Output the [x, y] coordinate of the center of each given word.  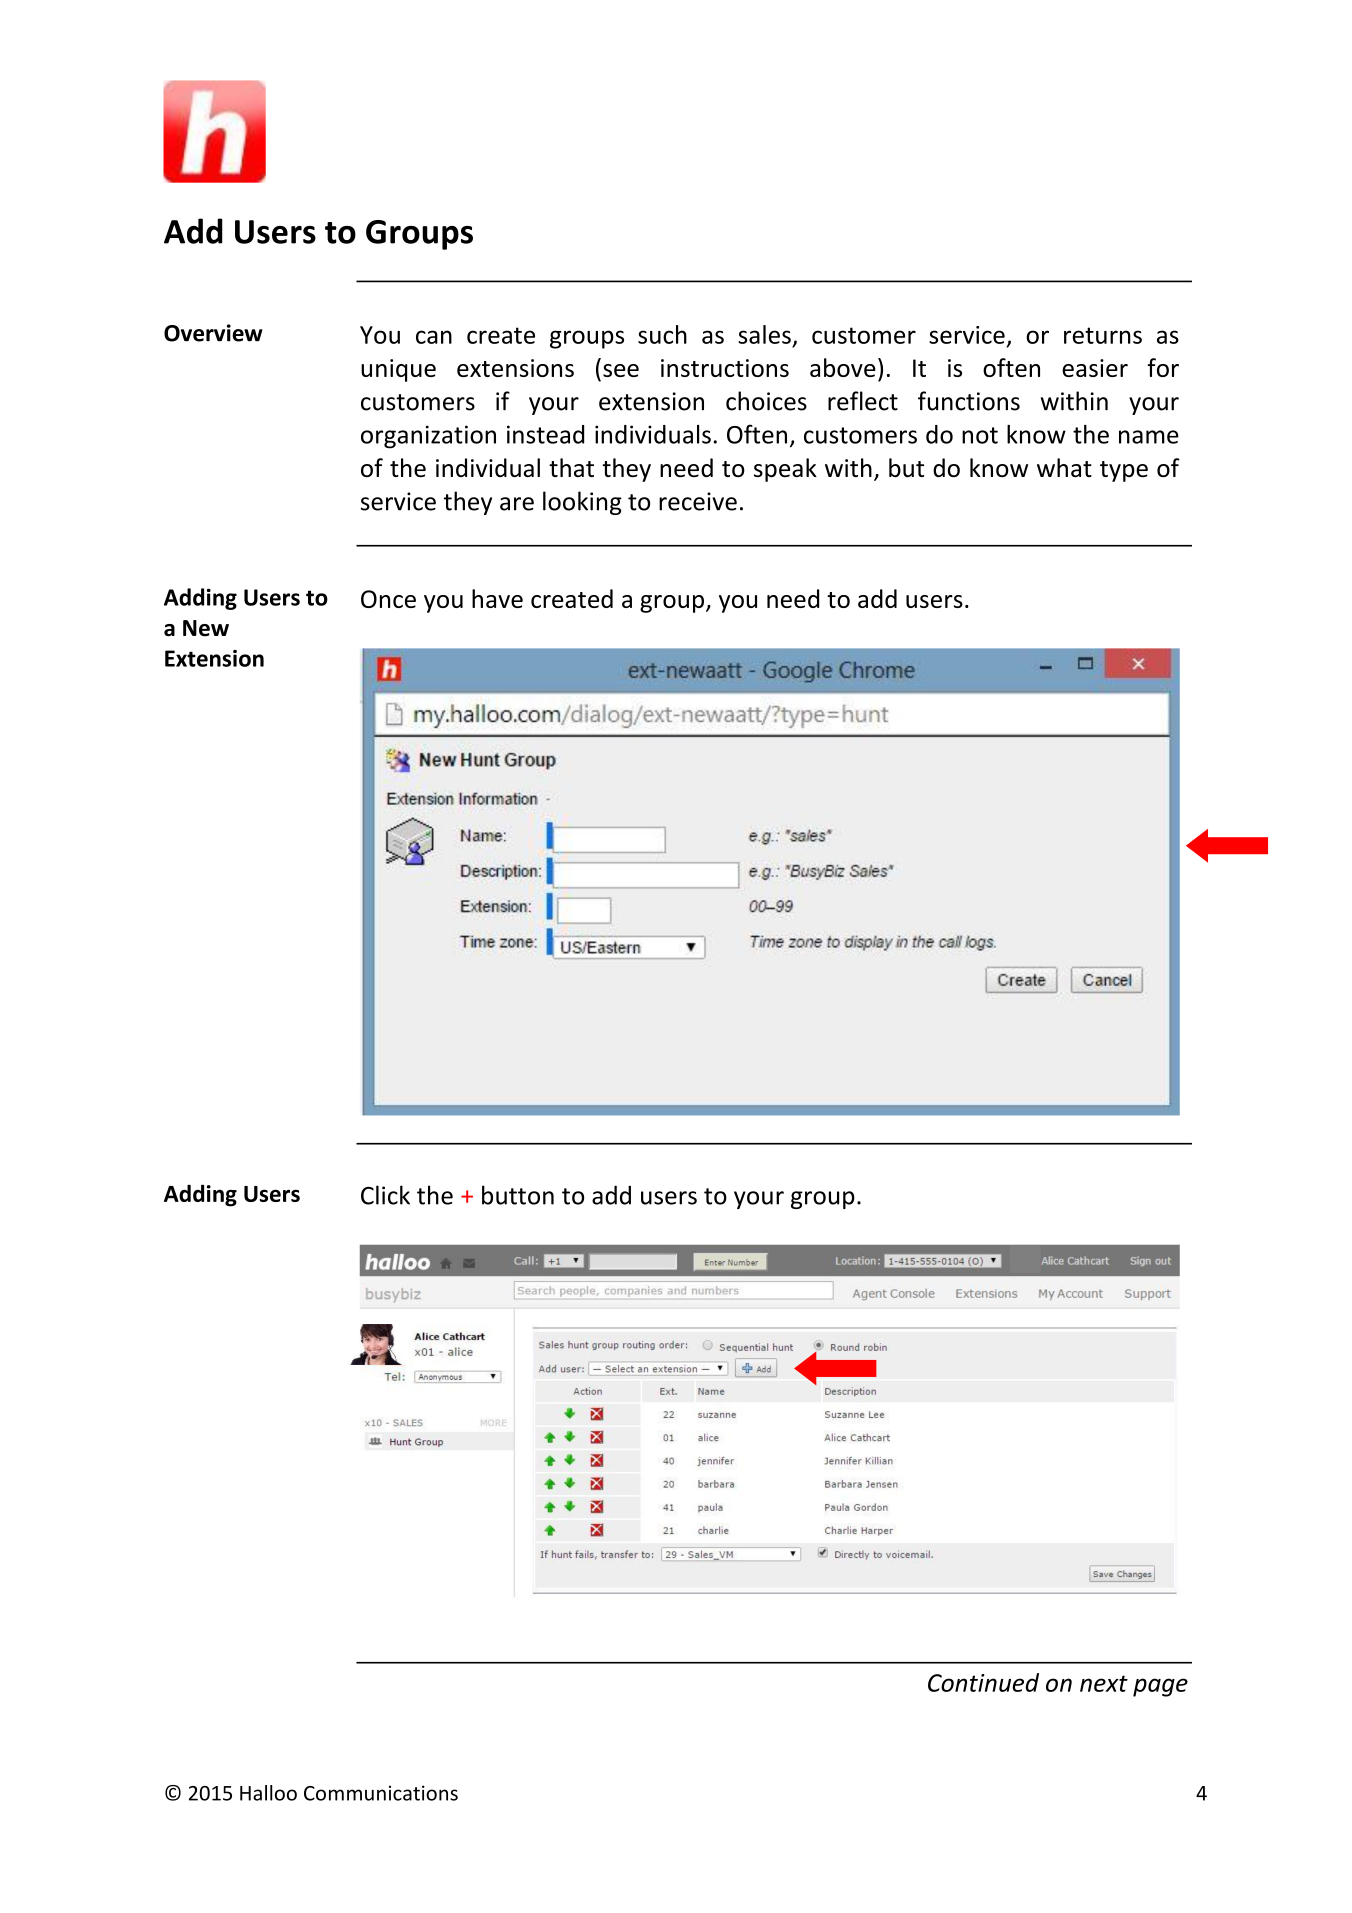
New [206, 628]
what [1064, 467]
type [1124, 471]
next [1104, 1683]
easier [1095, 368]
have [497, 598]
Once [388, 599]
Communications [381, 1793]
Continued [983, 1682]
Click [385, 1195]
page [1160, 1687]
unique [398, 370]
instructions [725, 368]
